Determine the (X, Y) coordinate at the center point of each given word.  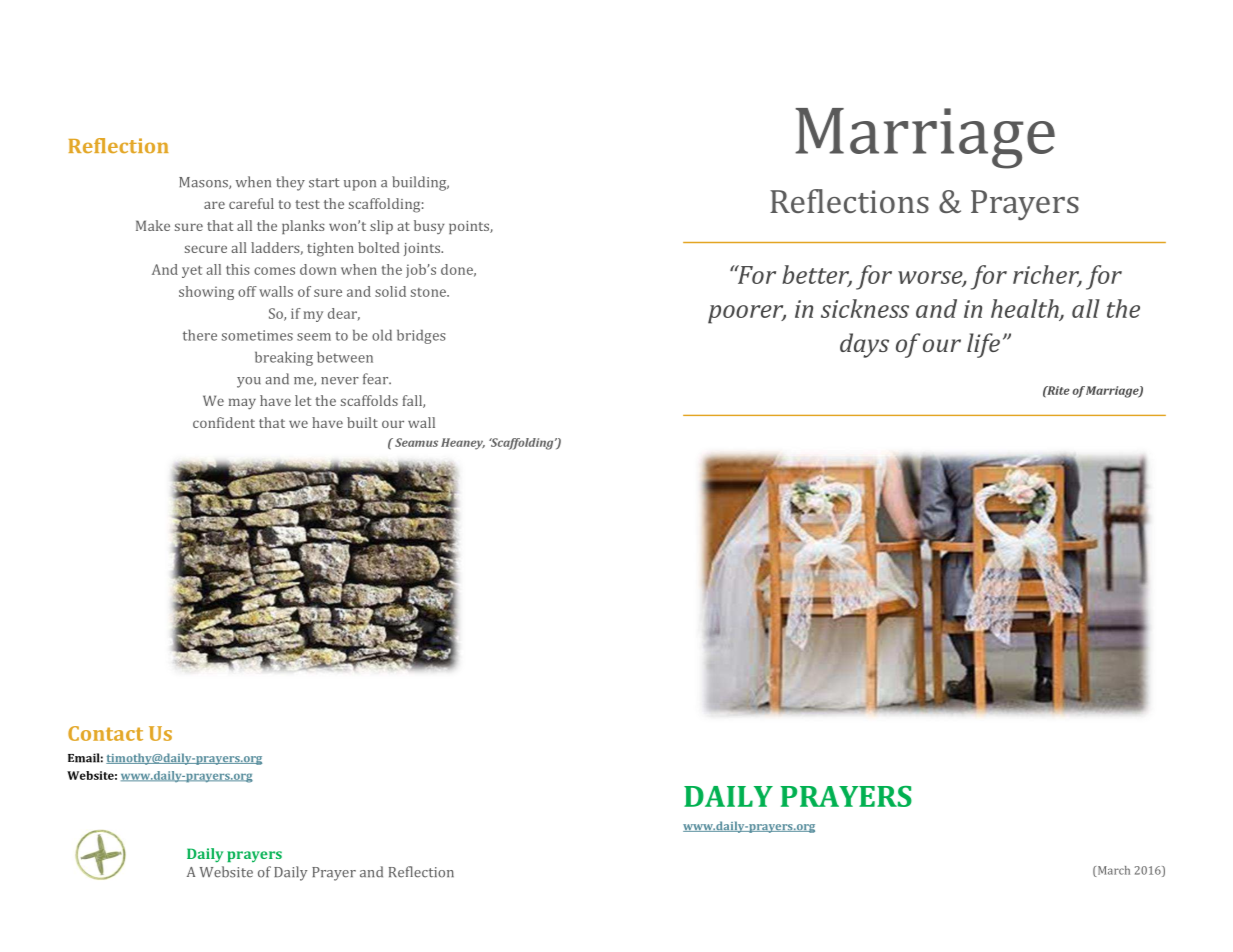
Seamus (416, 442)
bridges (421, 336)
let (303, 400)
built (362, 422)
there (200, 335)
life (983, 345)
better (817, 275)
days (864, 345)
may (242, 403)
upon (360, 185)
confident (224, 422)
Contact (105, 733)
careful (251, 203)
